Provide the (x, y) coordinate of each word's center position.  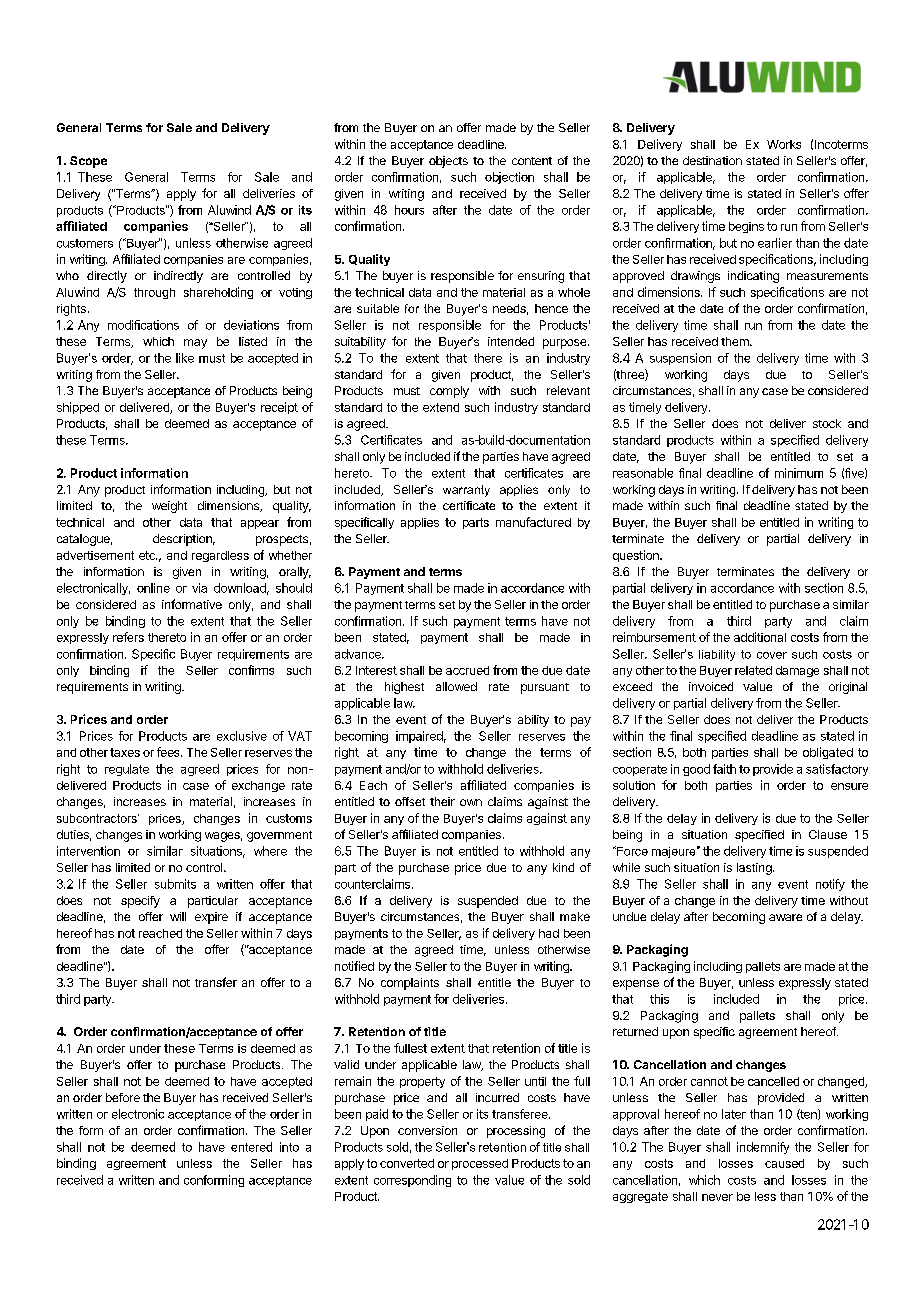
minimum (799, 473)
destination (712, 160)
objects (448, 162)
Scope (88, 162)
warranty (466, 491)
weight (169, 507)
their (442, 801)
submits (175, 884)
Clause (828, 834)
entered (251, 1147)
